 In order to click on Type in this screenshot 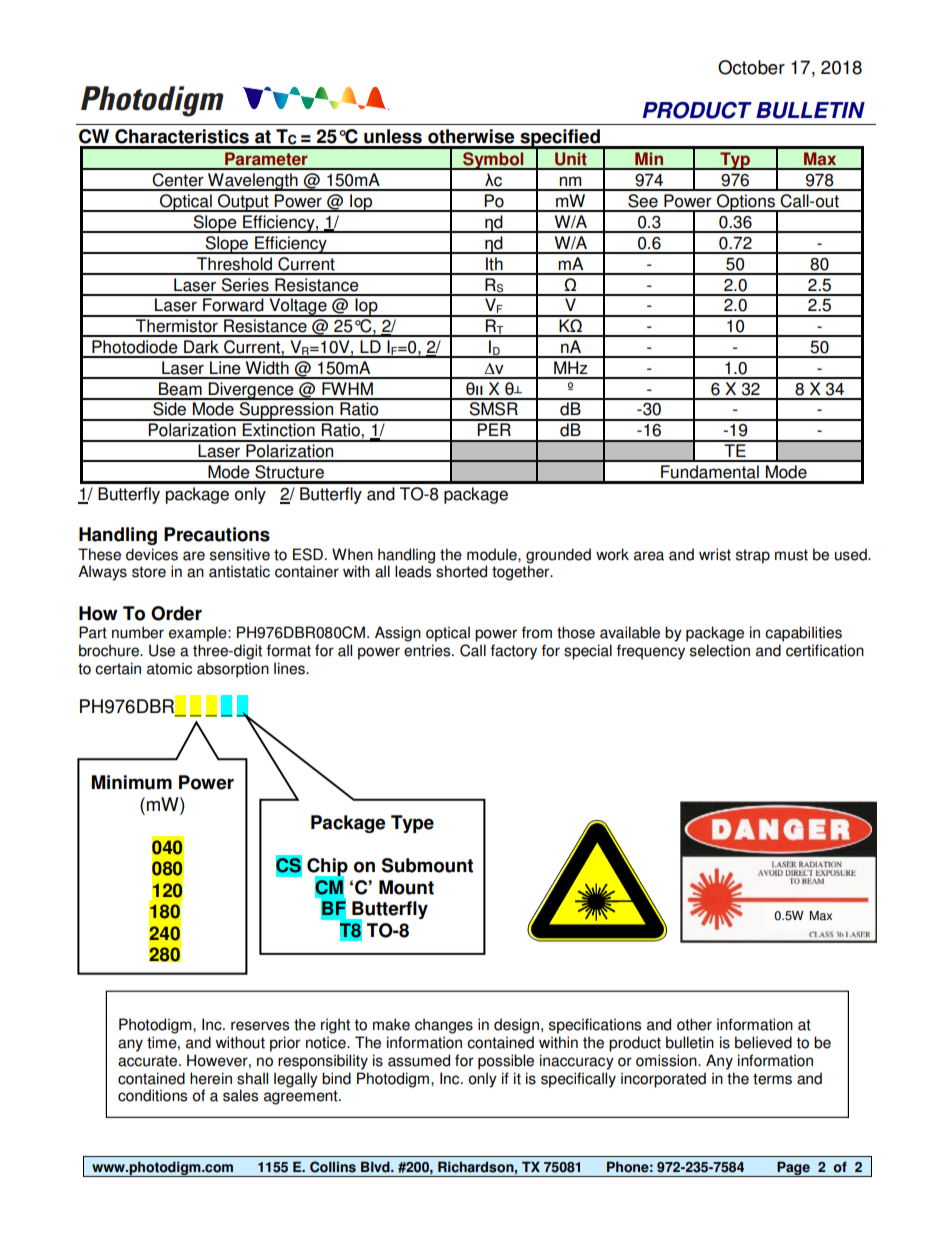, I will do `click(412, 824)`.
